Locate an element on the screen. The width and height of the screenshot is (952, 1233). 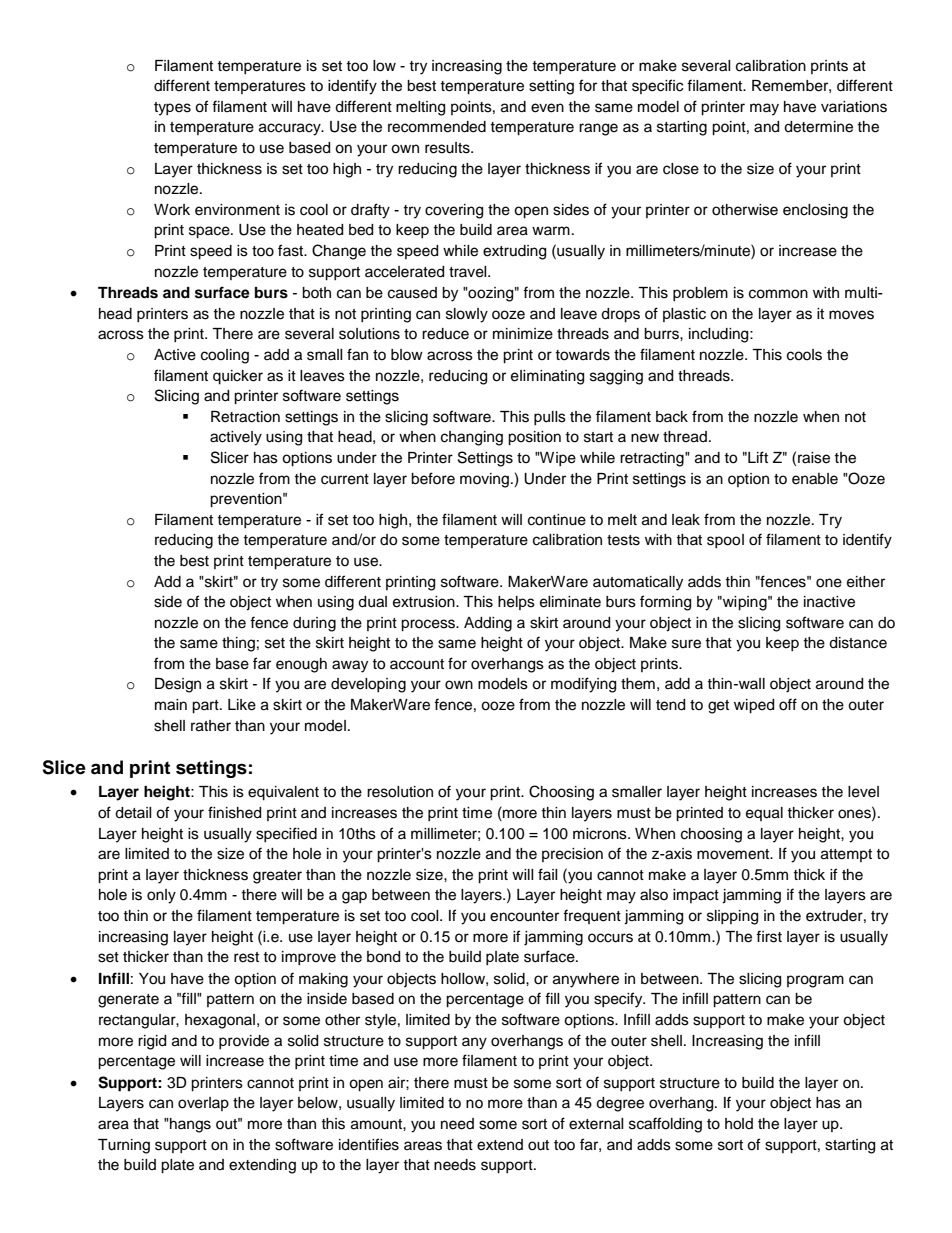
Adding is located at coordinates (488, 624).
